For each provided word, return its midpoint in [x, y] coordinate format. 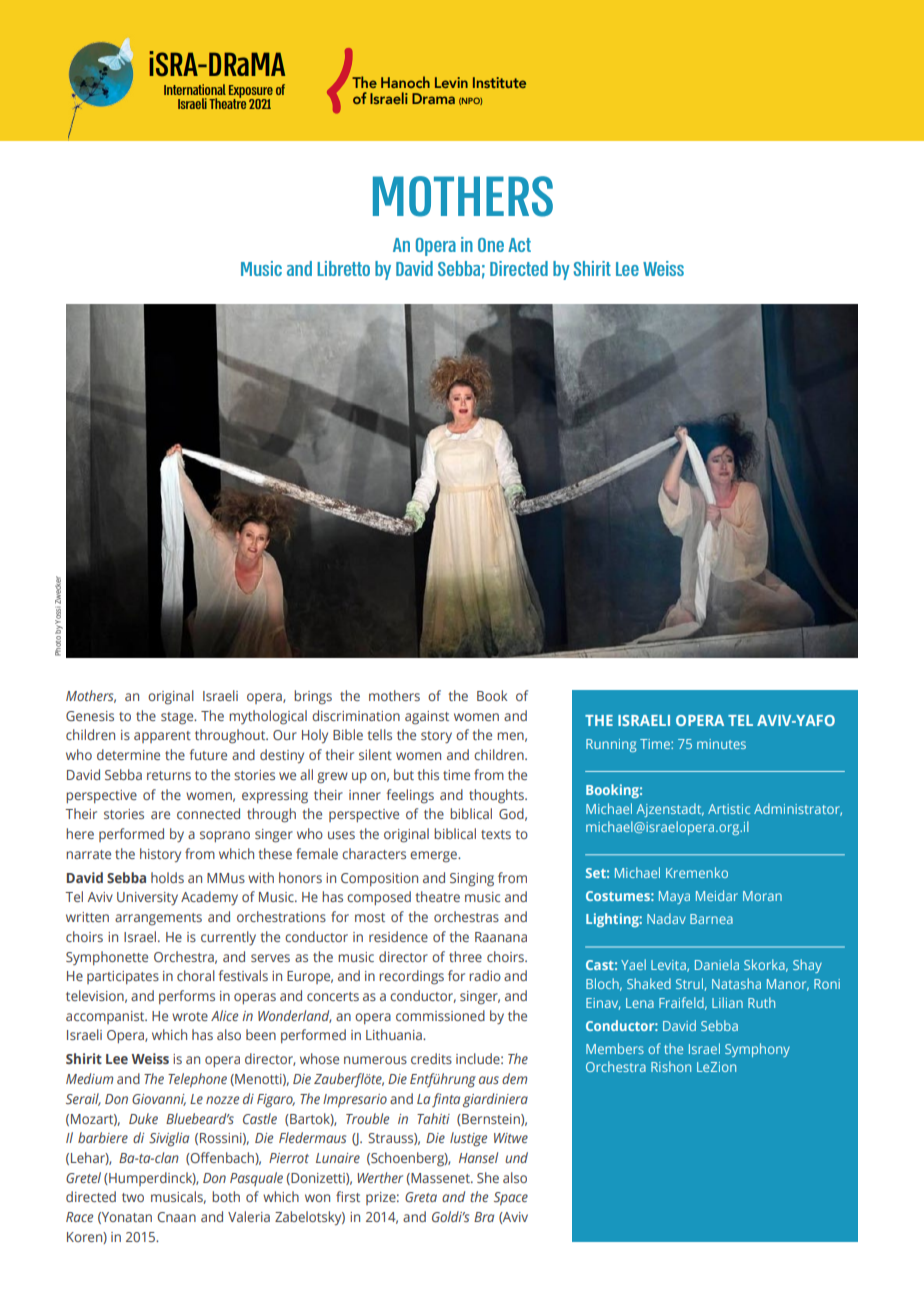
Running [611, 745]
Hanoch [405, 82]
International [195, 89]
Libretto [343, 268]
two [133, 1197]
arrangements [158, 919]
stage [178, 718]
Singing [472, 880]
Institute [499, 82]
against [427, 718]
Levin [451, 82]
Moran [762, 896]
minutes [721, 744]
